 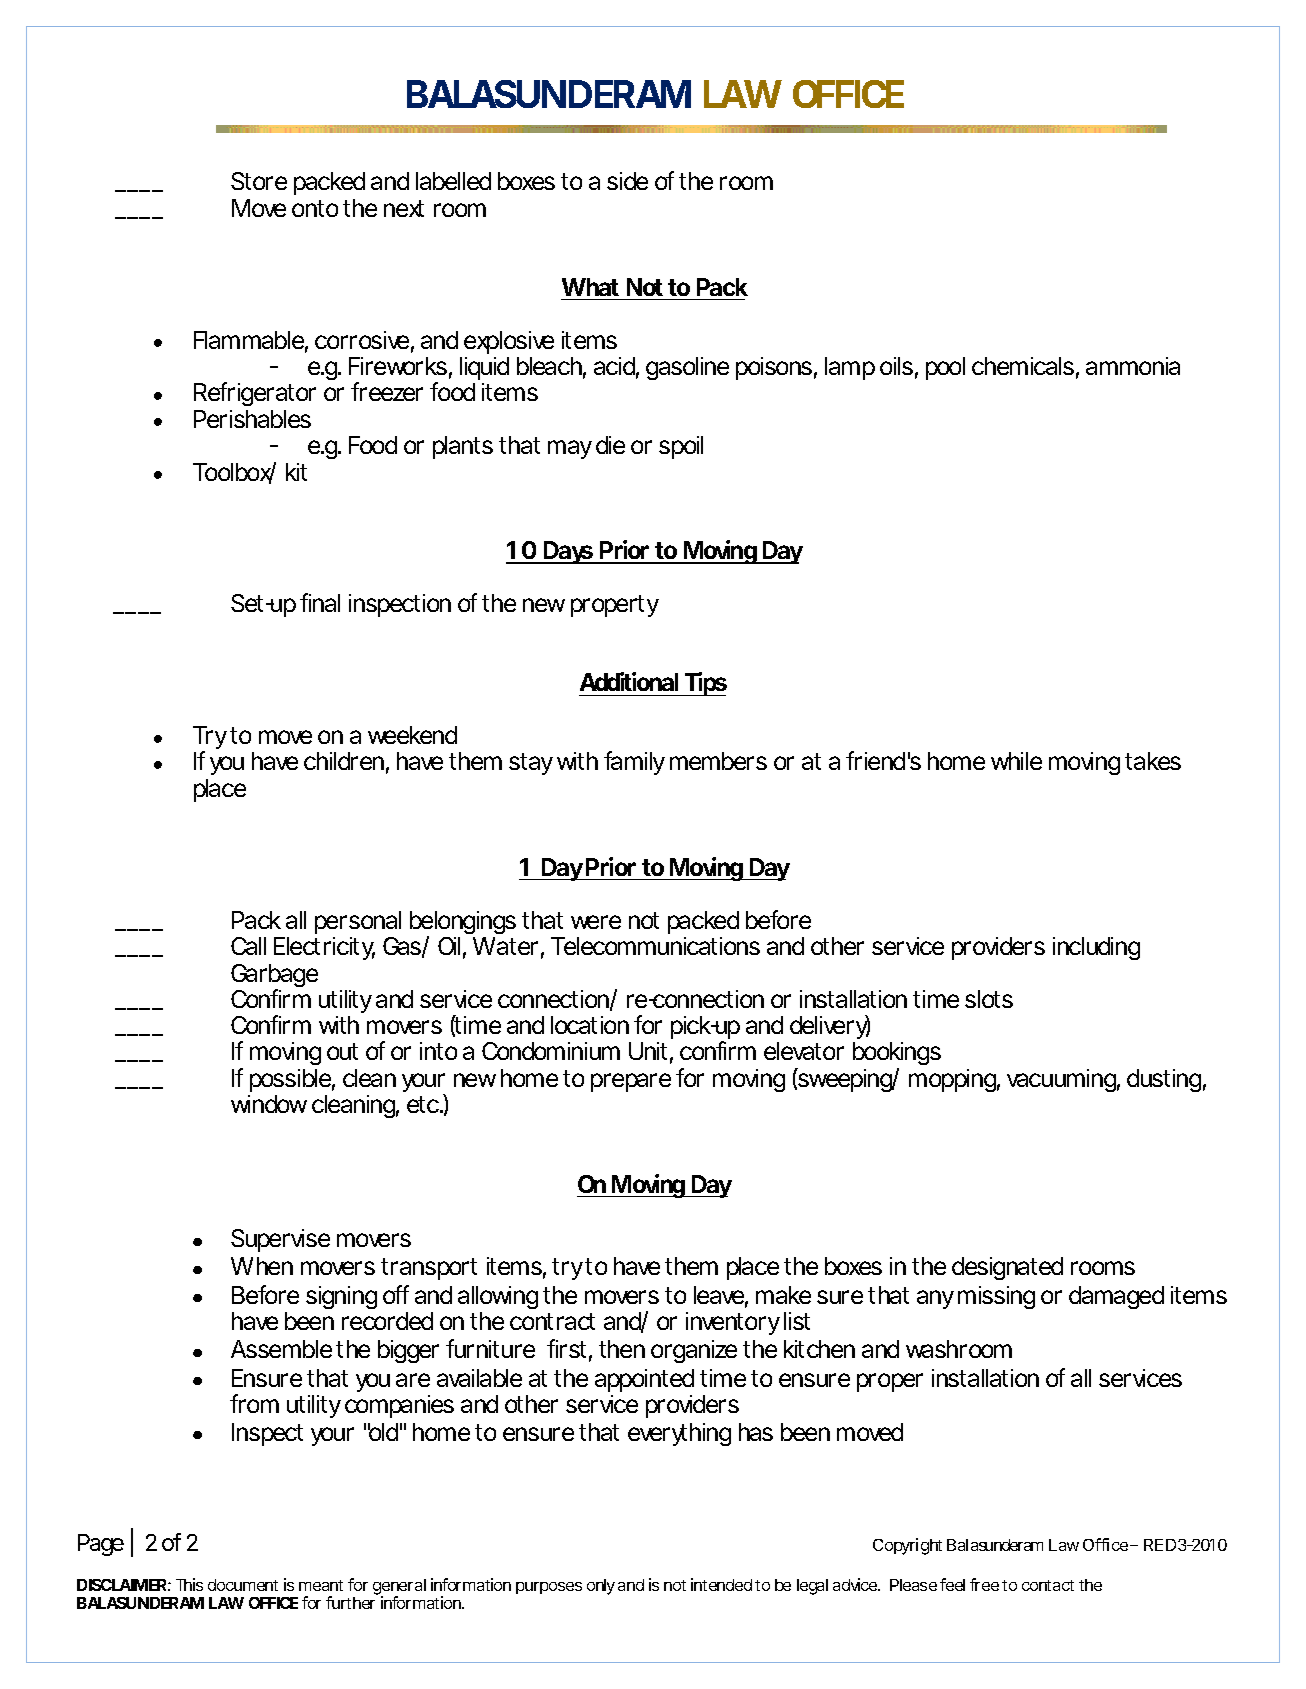 What do you see at coordinates (568, 552) in the document?
I see `Days` at bounding box center [568, 552].
